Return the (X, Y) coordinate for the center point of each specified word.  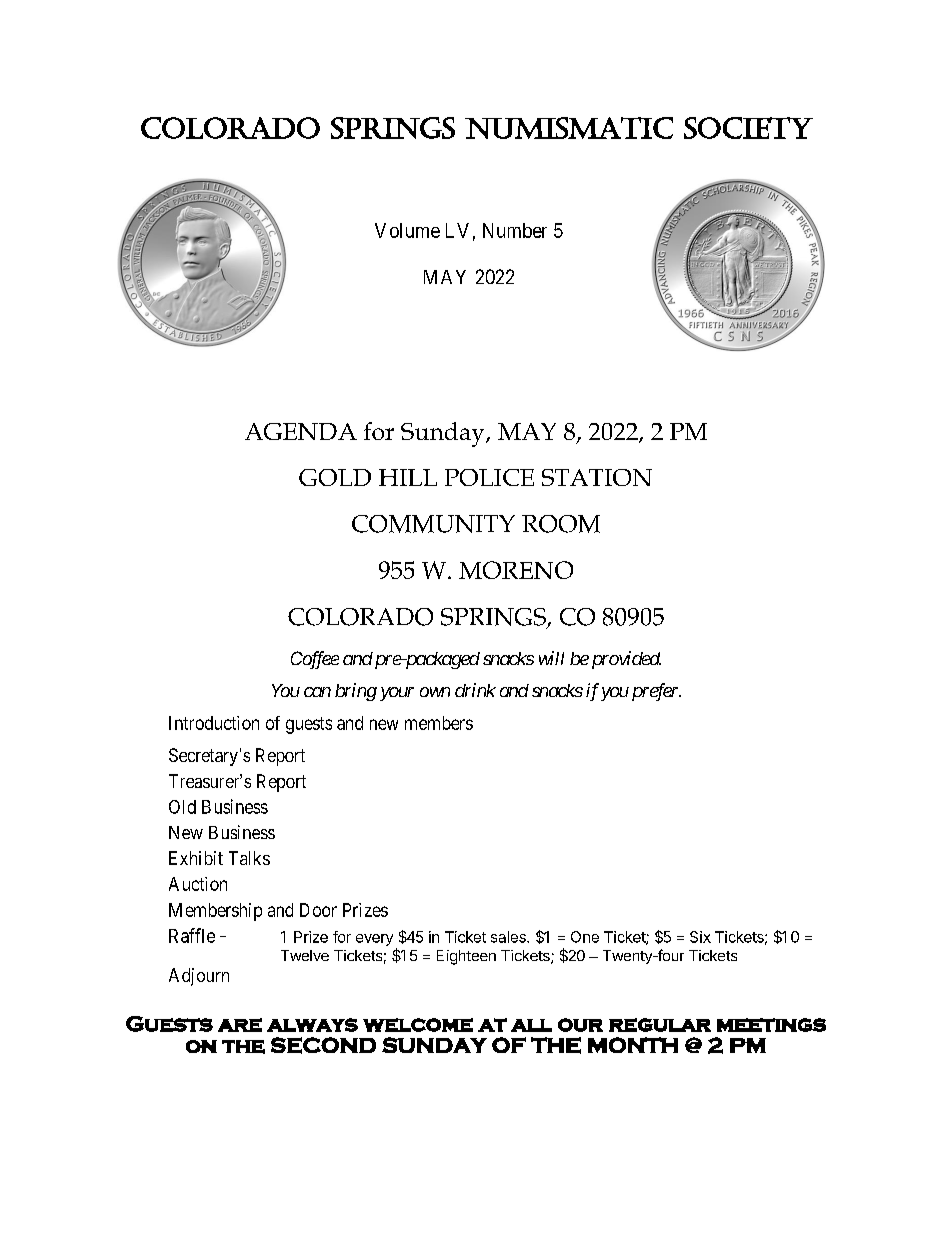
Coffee (315, 660)
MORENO (516, 570)
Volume (407, 230)
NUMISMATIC (569, 128)
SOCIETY (748, 128)
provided (624, 660)
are (240, 1025)
